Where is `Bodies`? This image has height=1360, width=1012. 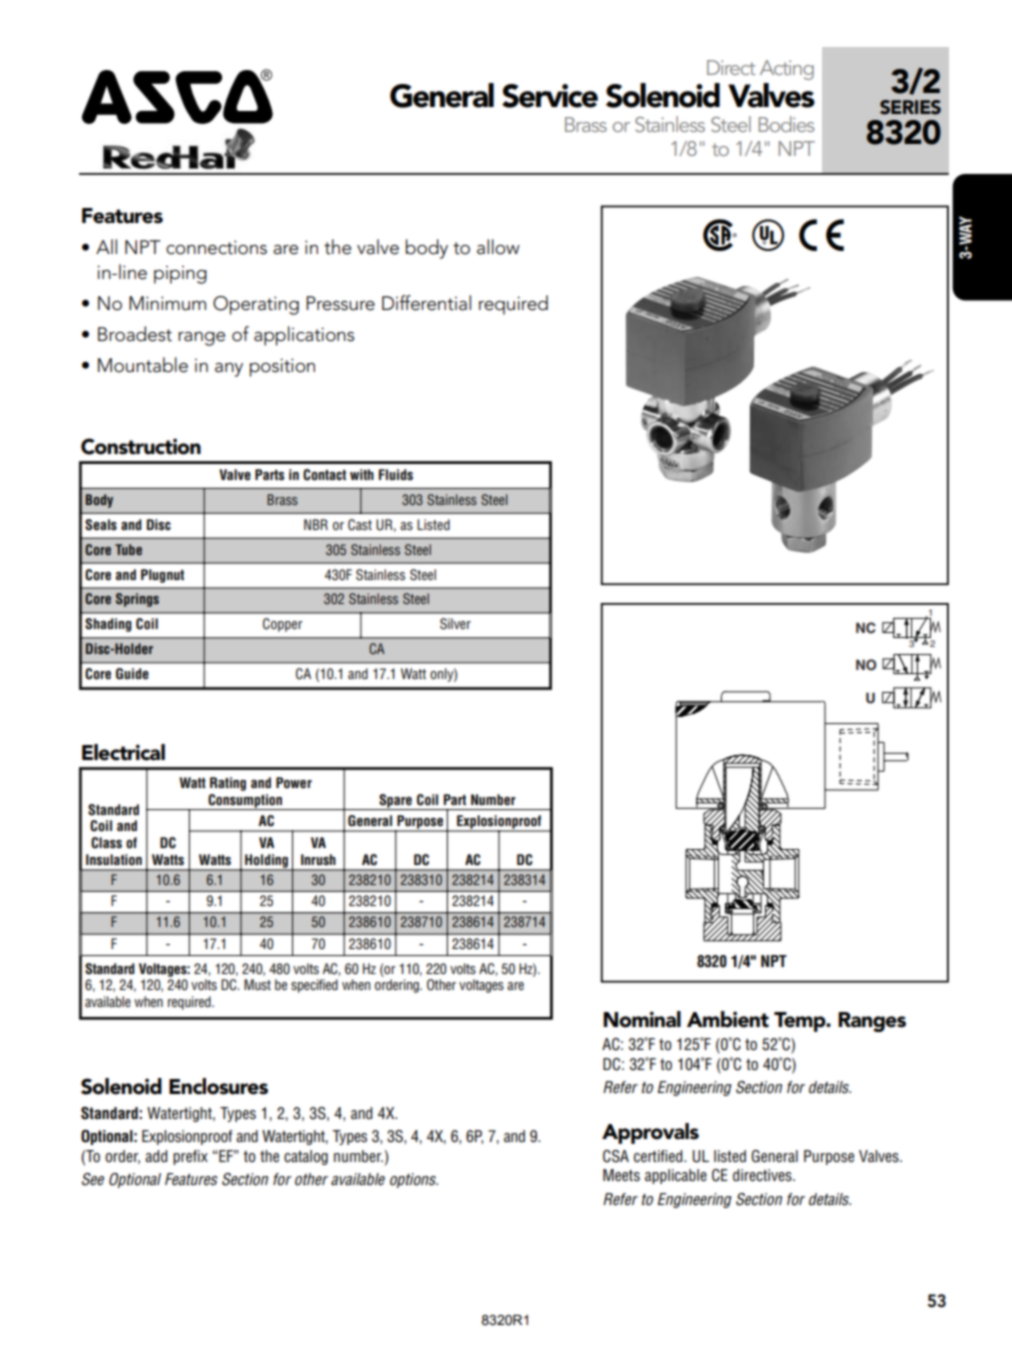
Bodies is located at coordinates (786, 124).
